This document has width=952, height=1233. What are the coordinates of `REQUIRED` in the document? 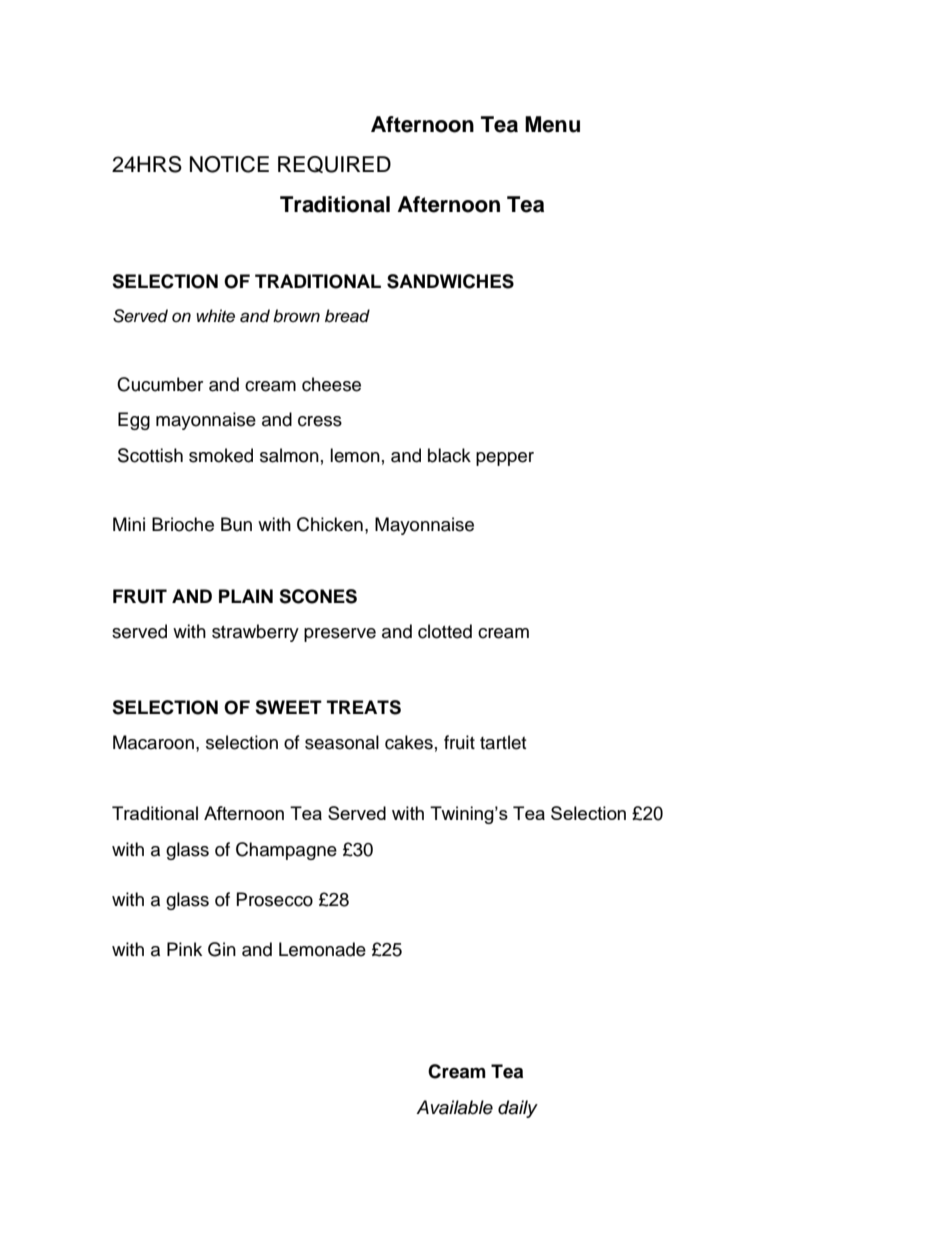 It's located at (334, 164).
